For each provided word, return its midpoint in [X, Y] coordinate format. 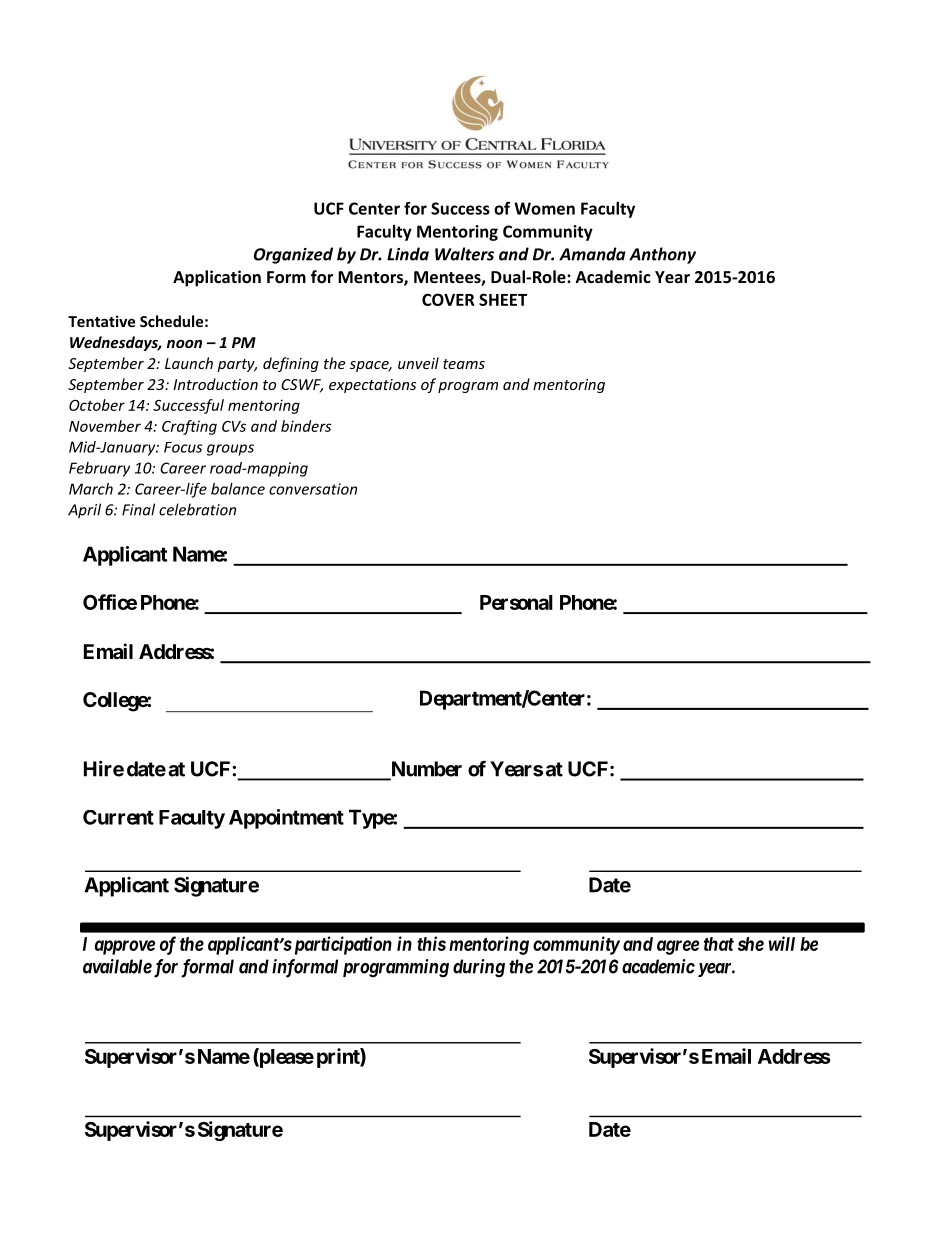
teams [464, 364]
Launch [189, 363]
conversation [313, 489]
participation [341, 945]
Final [138, 509]
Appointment [286, 819]
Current [118, 817]
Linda [408, 254]
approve [125, 947]
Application [217, 278]
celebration [197, 509]
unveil [418, 363]
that [719, 944]
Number [425, 770]
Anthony [662, 255]
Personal [516, 602]
